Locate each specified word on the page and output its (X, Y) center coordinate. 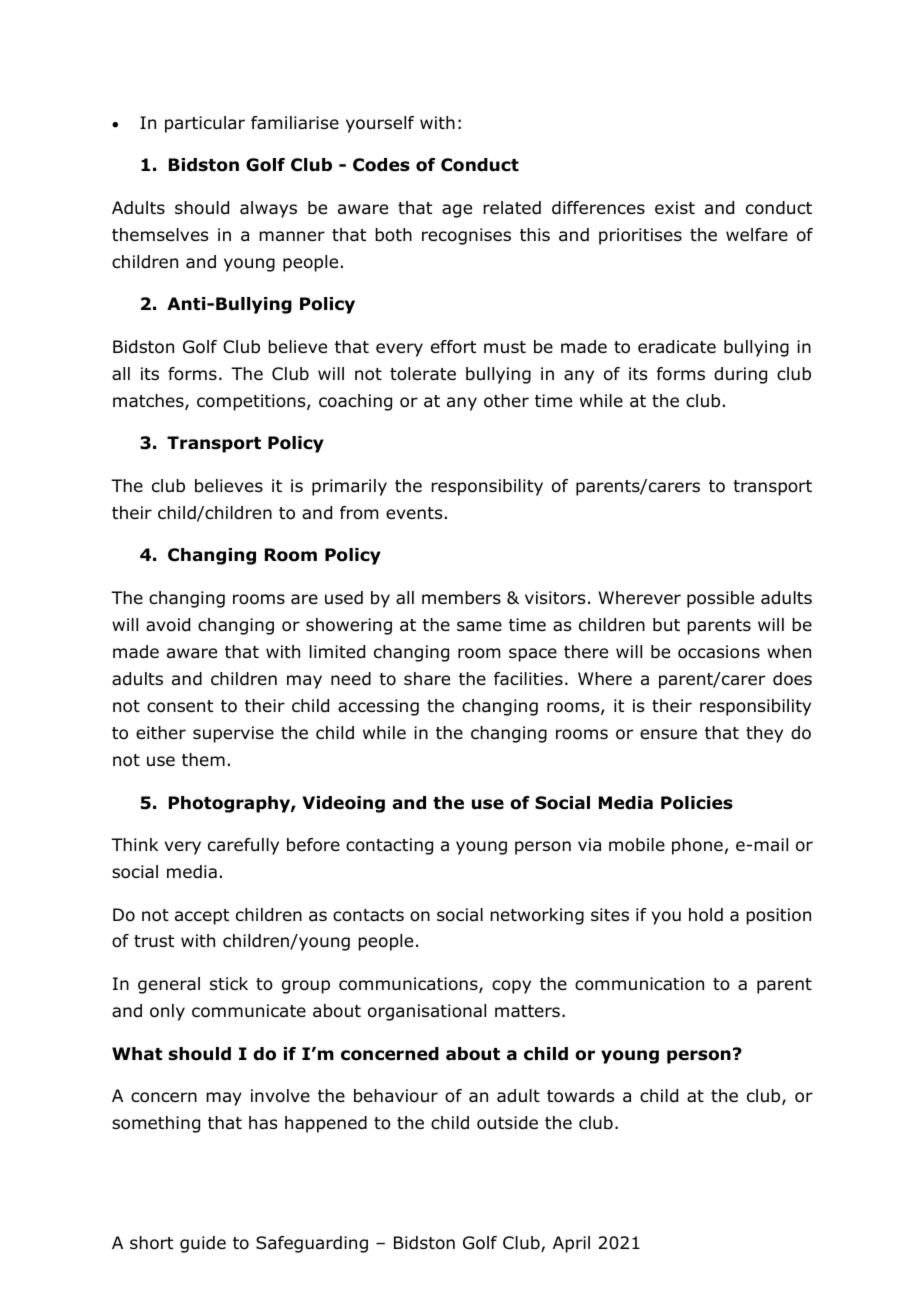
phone (697, 846)
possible (720, 599)
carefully (243, 846)
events (414, 513)
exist (675, 207)
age (457, 211)
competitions (252, 402)
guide (203, 1244)
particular (205, 124)
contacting (389, 846)
